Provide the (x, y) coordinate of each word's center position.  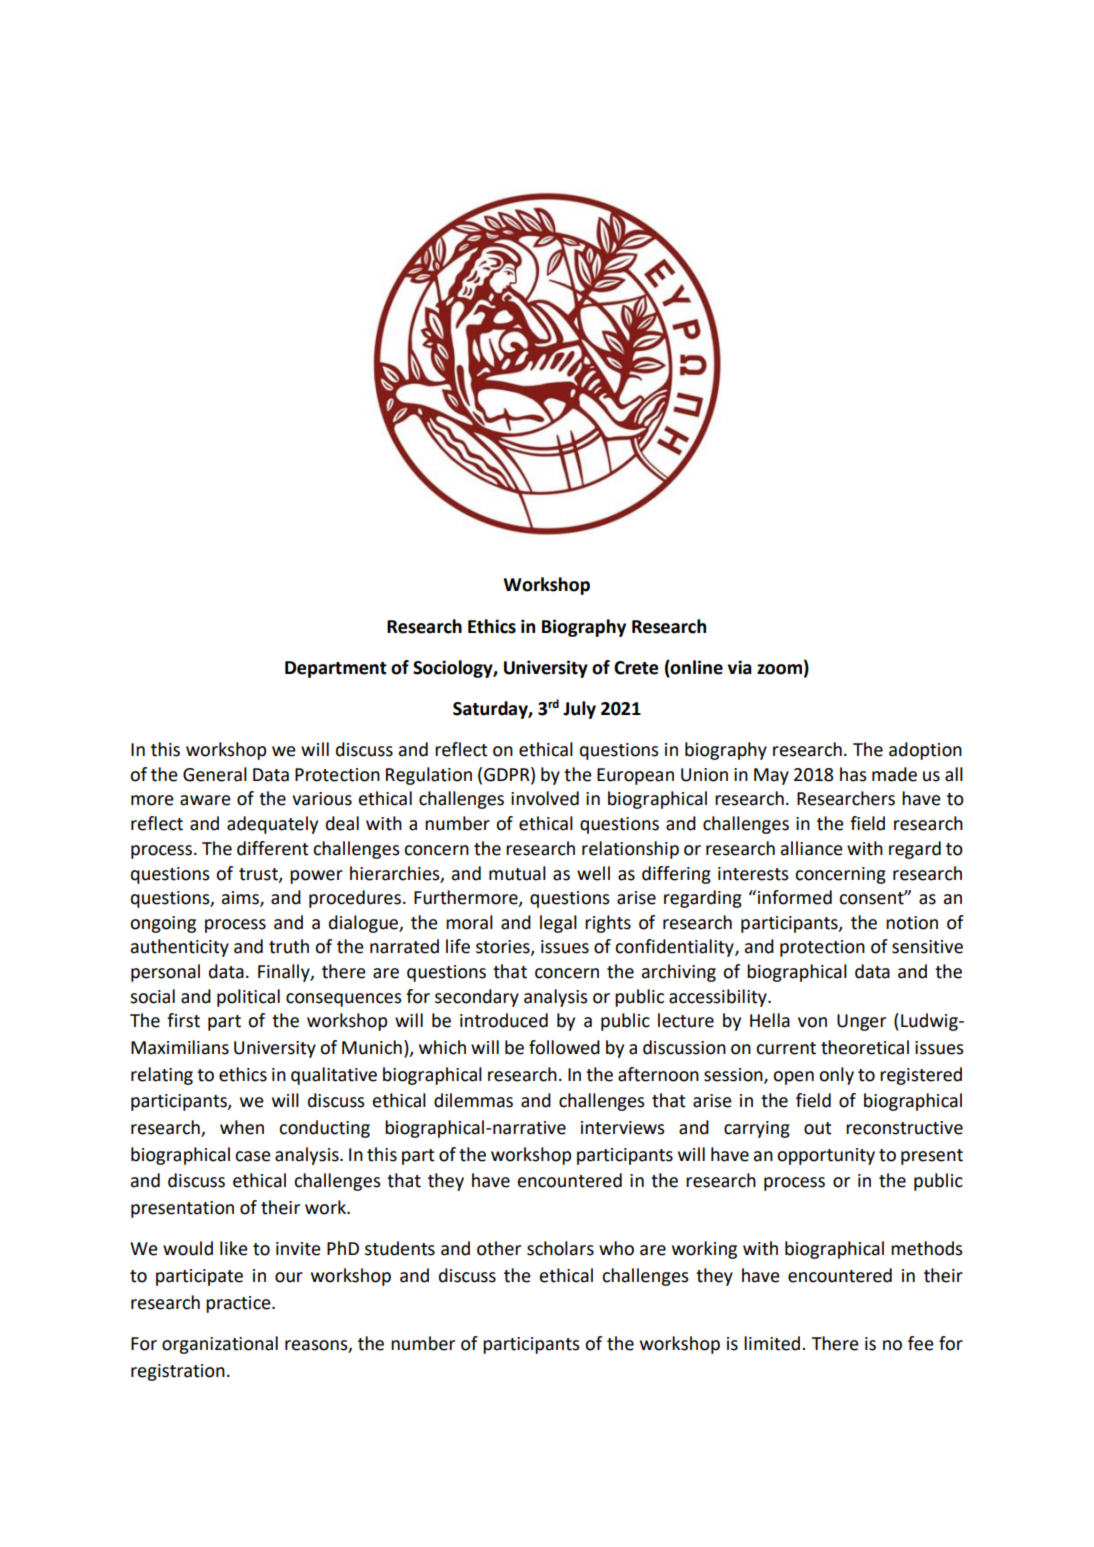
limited (773, 1343)
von (812, 1022)
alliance (812, 848)
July (579, 710)
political (248, 998)
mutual (517, 873)
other (499, 1248)
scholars (560, 1248)
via (740, 667)
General (215, 774)
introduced (504, 1020)
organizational (220, 1345)
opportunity (826, 1156)
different (273, 848)
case (253, 1156)
